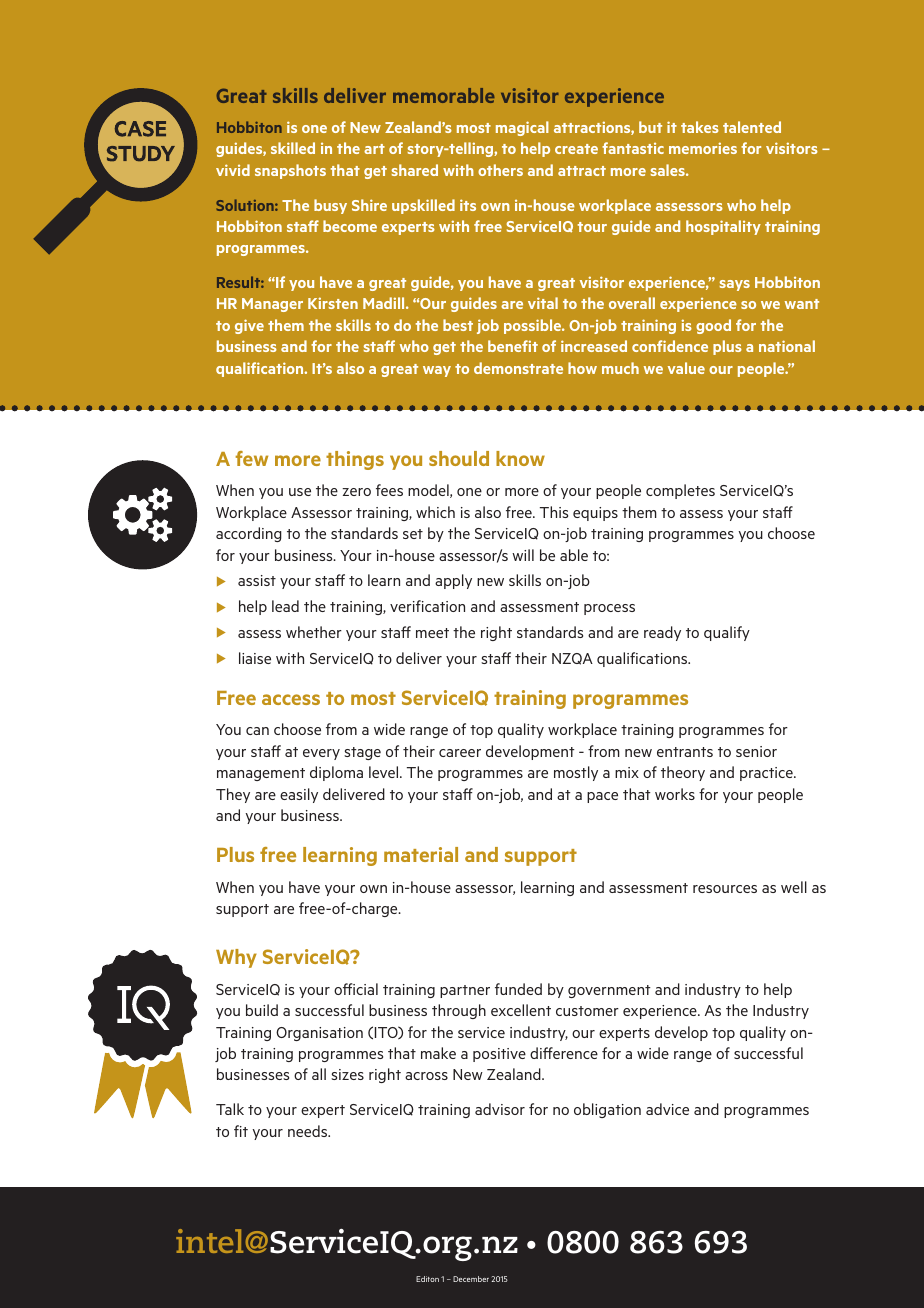  What do you see at coordinates (756, 751) in the page?
I see `senior` at bounding box center [756, 751].
